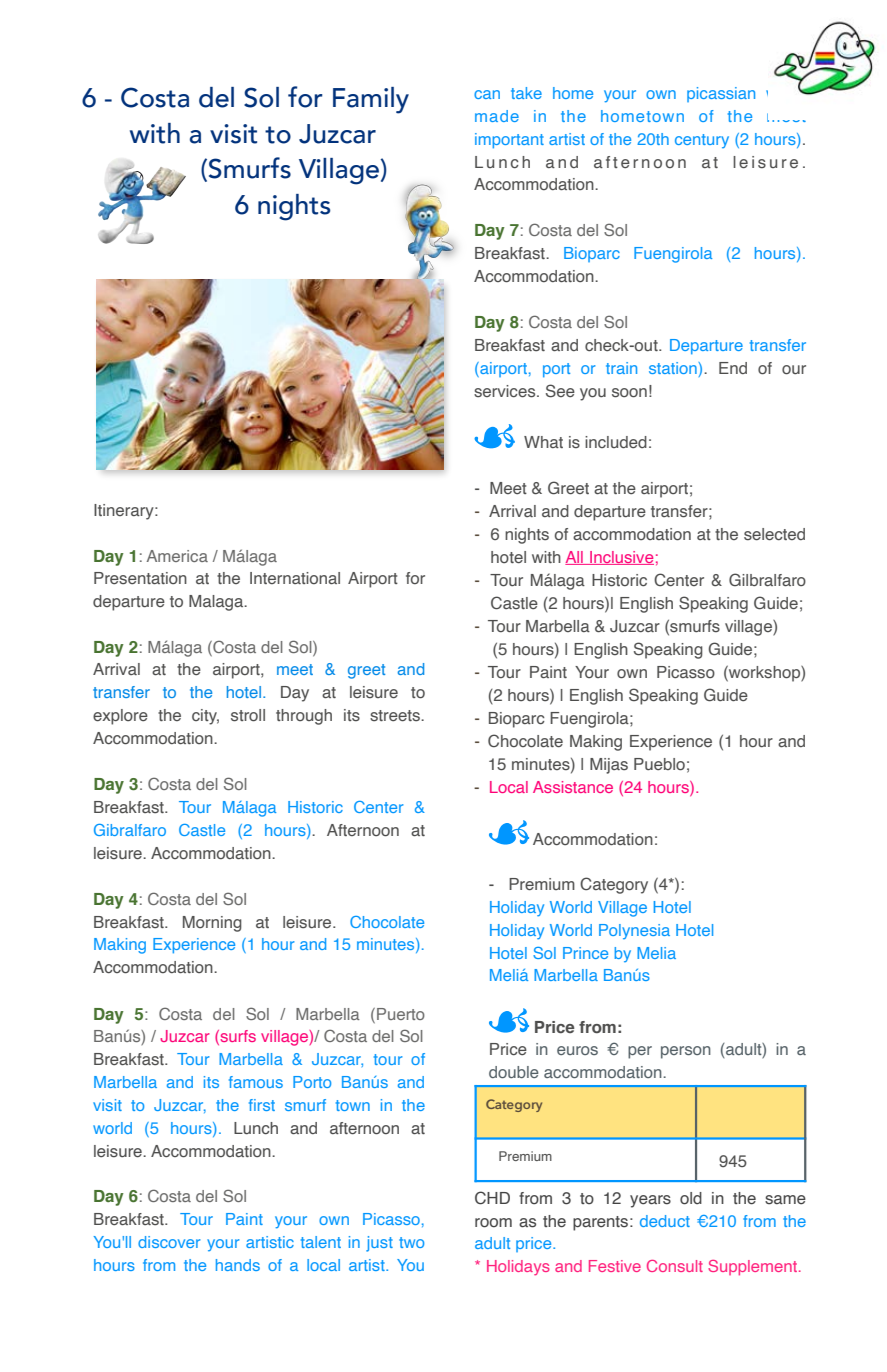 This screenshot has height=1372, width=887. What do you see at coordinates (497, 116) in the screenshot?
I see `made` at bounding box center [497, 116].
